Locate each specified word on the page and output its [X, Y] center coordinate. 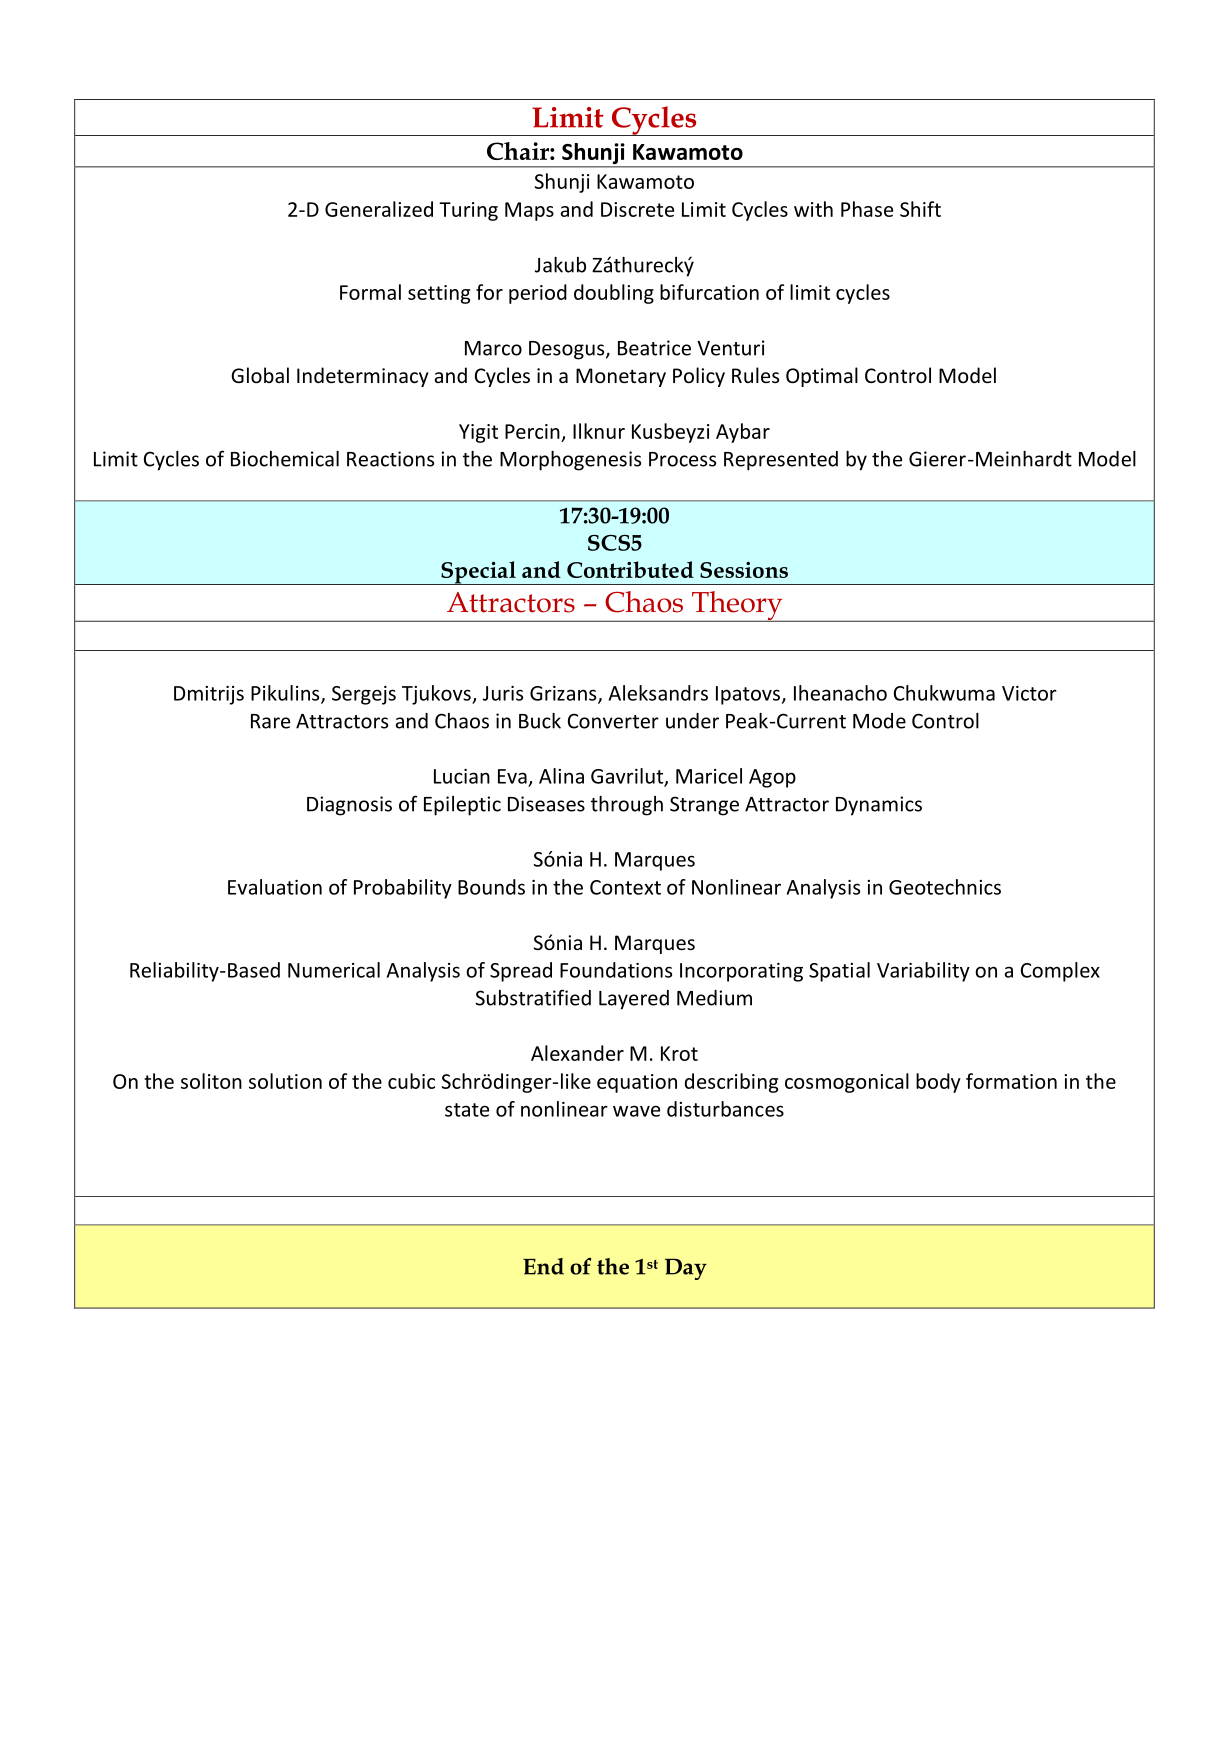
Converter [613, 721]
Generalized [379, 209]
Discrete [637, 209]
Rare [270, 721]
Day [686, 1269]
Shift [920, 209]
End [543, 1266]
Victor [1029, 693]
